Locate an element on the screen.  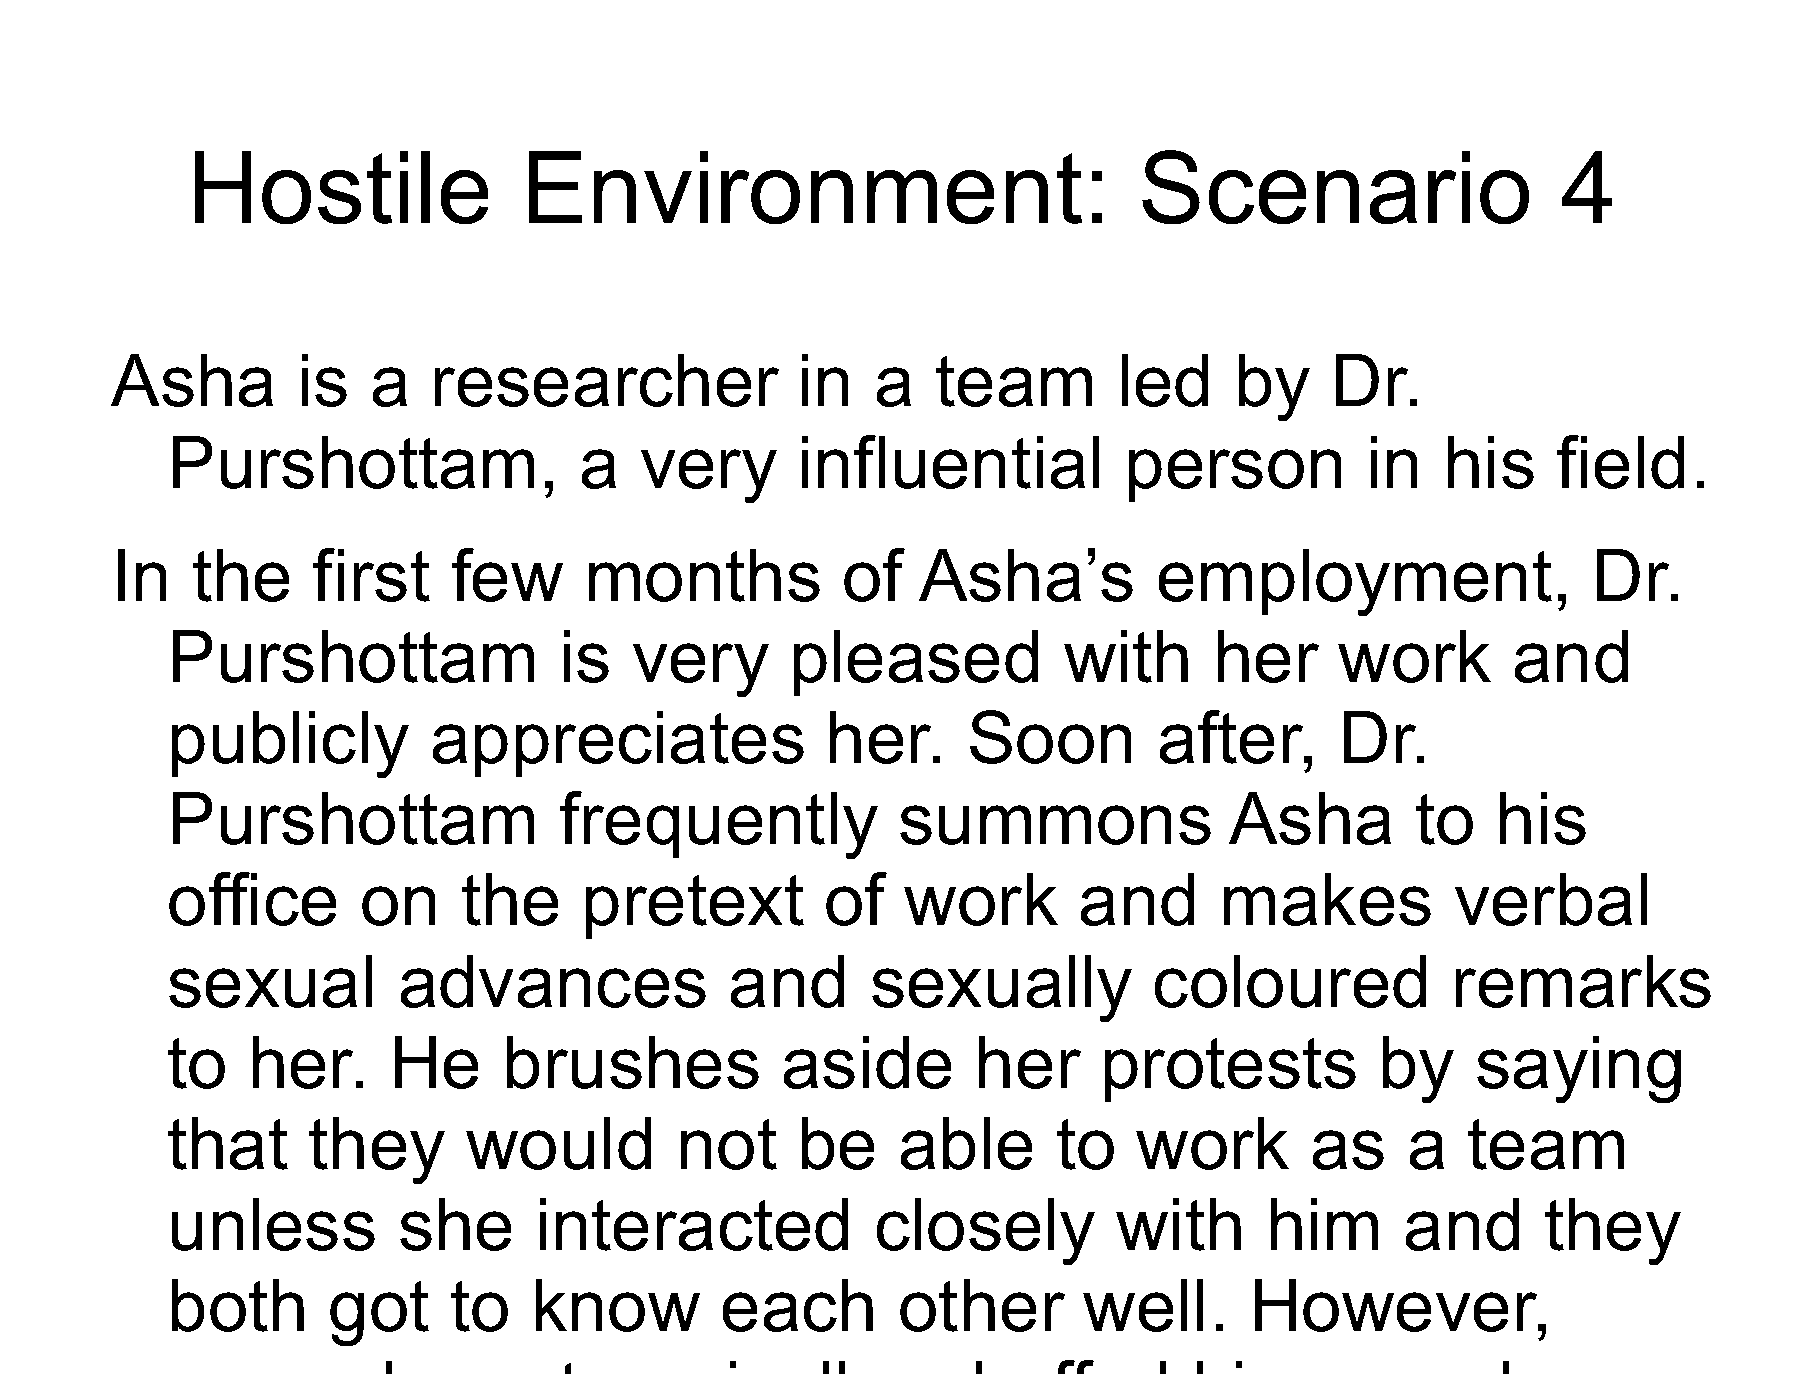
after is located at coordinates (1233, 737).
